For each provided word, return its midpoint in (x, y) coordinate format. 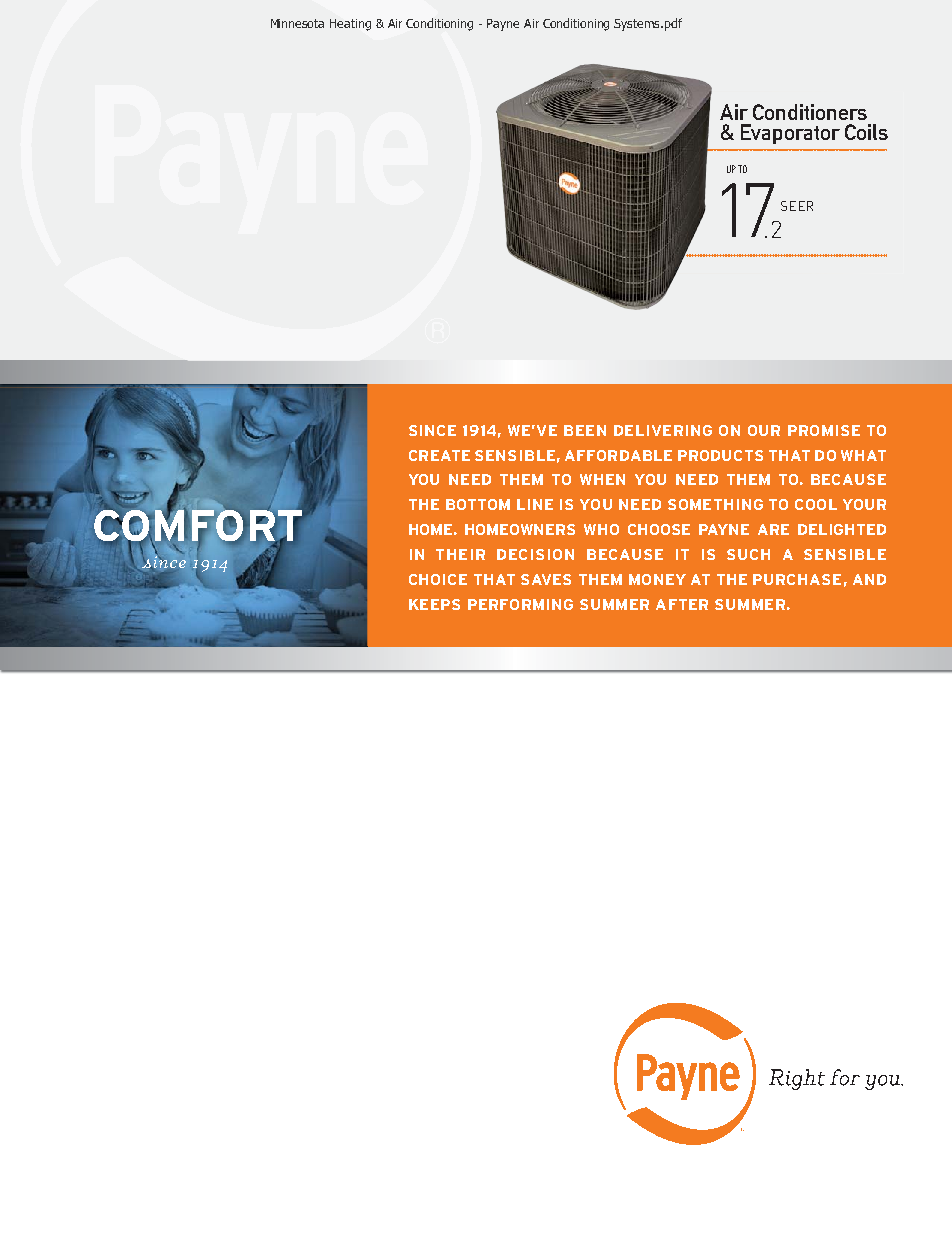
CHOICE (438, 579)
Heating (350, 25)
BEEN (585, 430)
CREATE (439, 455)
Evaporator (790, 134)
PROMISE (824, 430)
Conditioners (810, 112)
